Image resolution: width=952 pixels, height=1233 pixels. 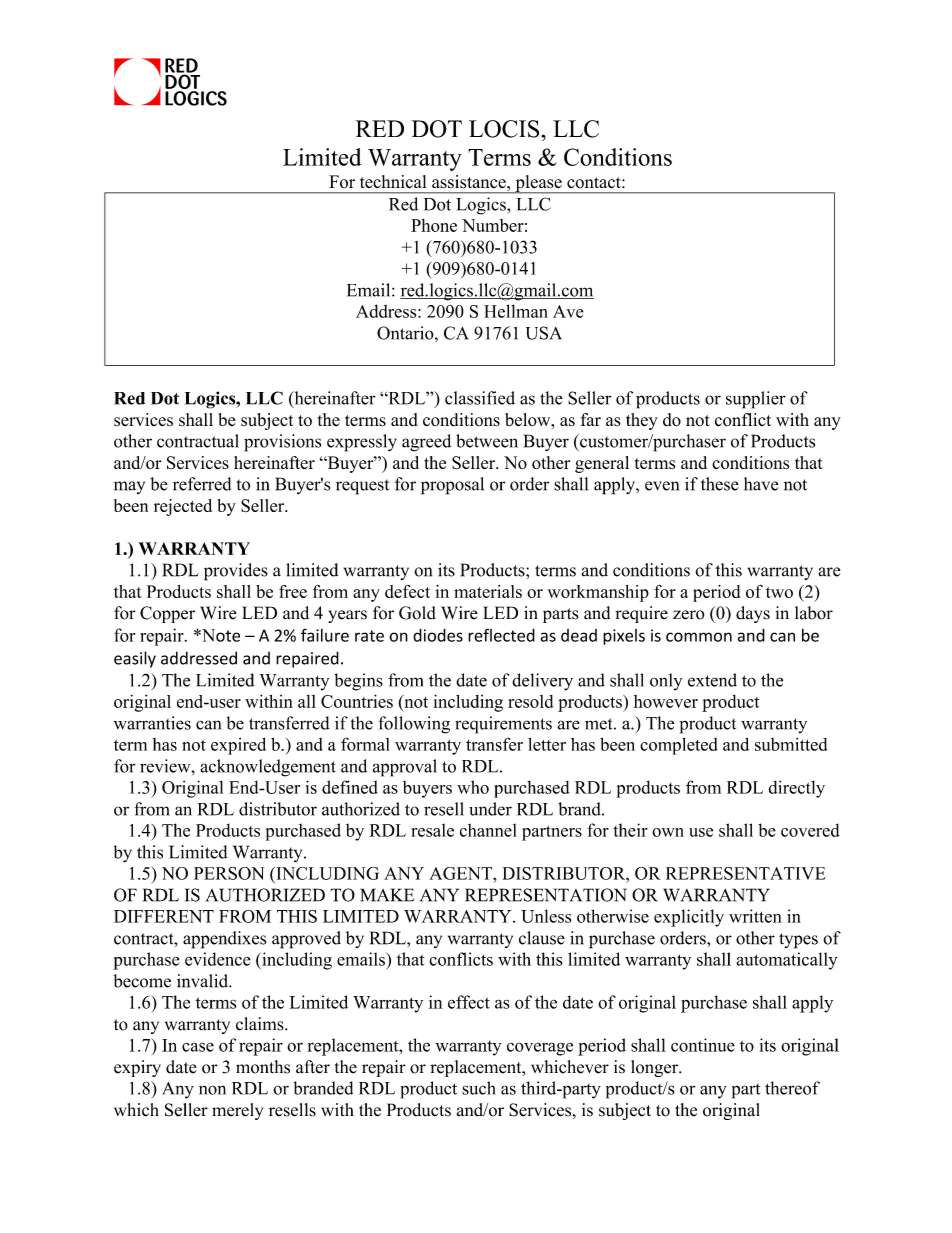 What do you see at coordinates (393, 182) in the document?
I see `technical` at bounding box center [393, 182].
